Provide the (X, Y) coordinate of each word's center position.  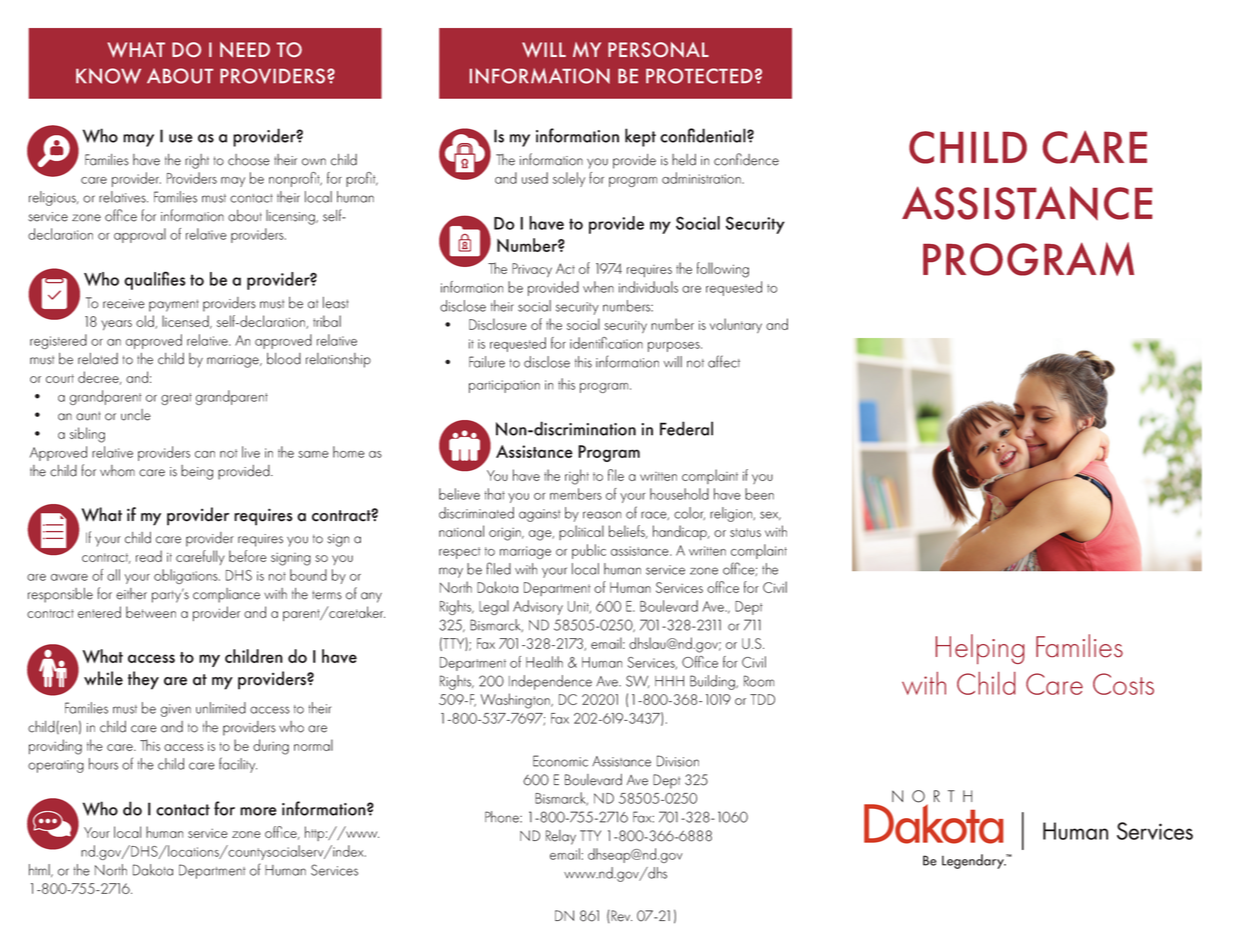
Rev (620, 916)
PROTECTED (699, 76)
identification (606, 343)
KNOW (108, 76)
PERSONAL (658, 50)
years (116, 325)
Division (678, 761)
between (151, 612)
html (40, 870)
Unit (579, 607)
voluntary (736, 325)
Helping (980, 649)
